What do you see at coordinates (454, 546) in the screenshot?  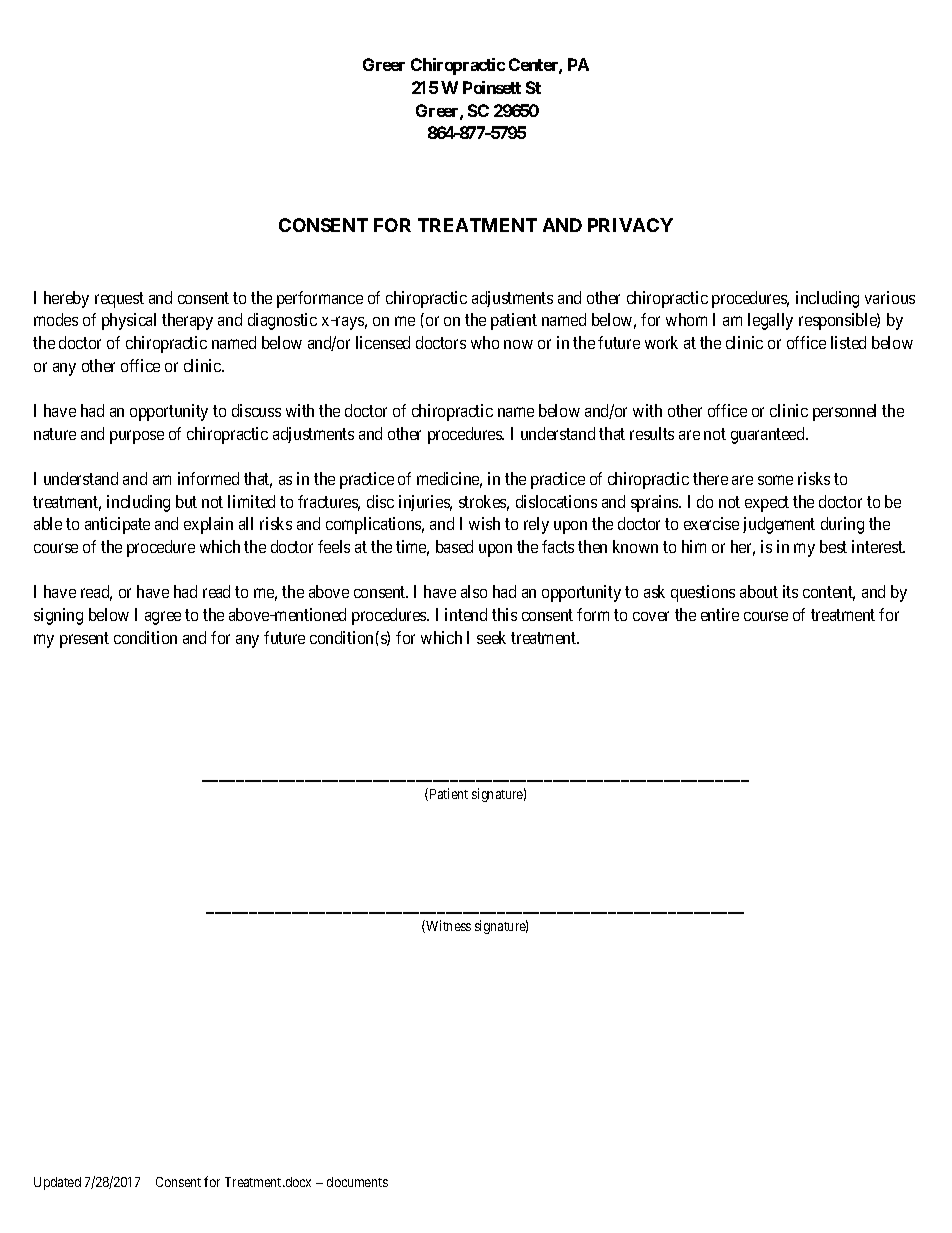 I see `based` at bounding box center [454, 546].
